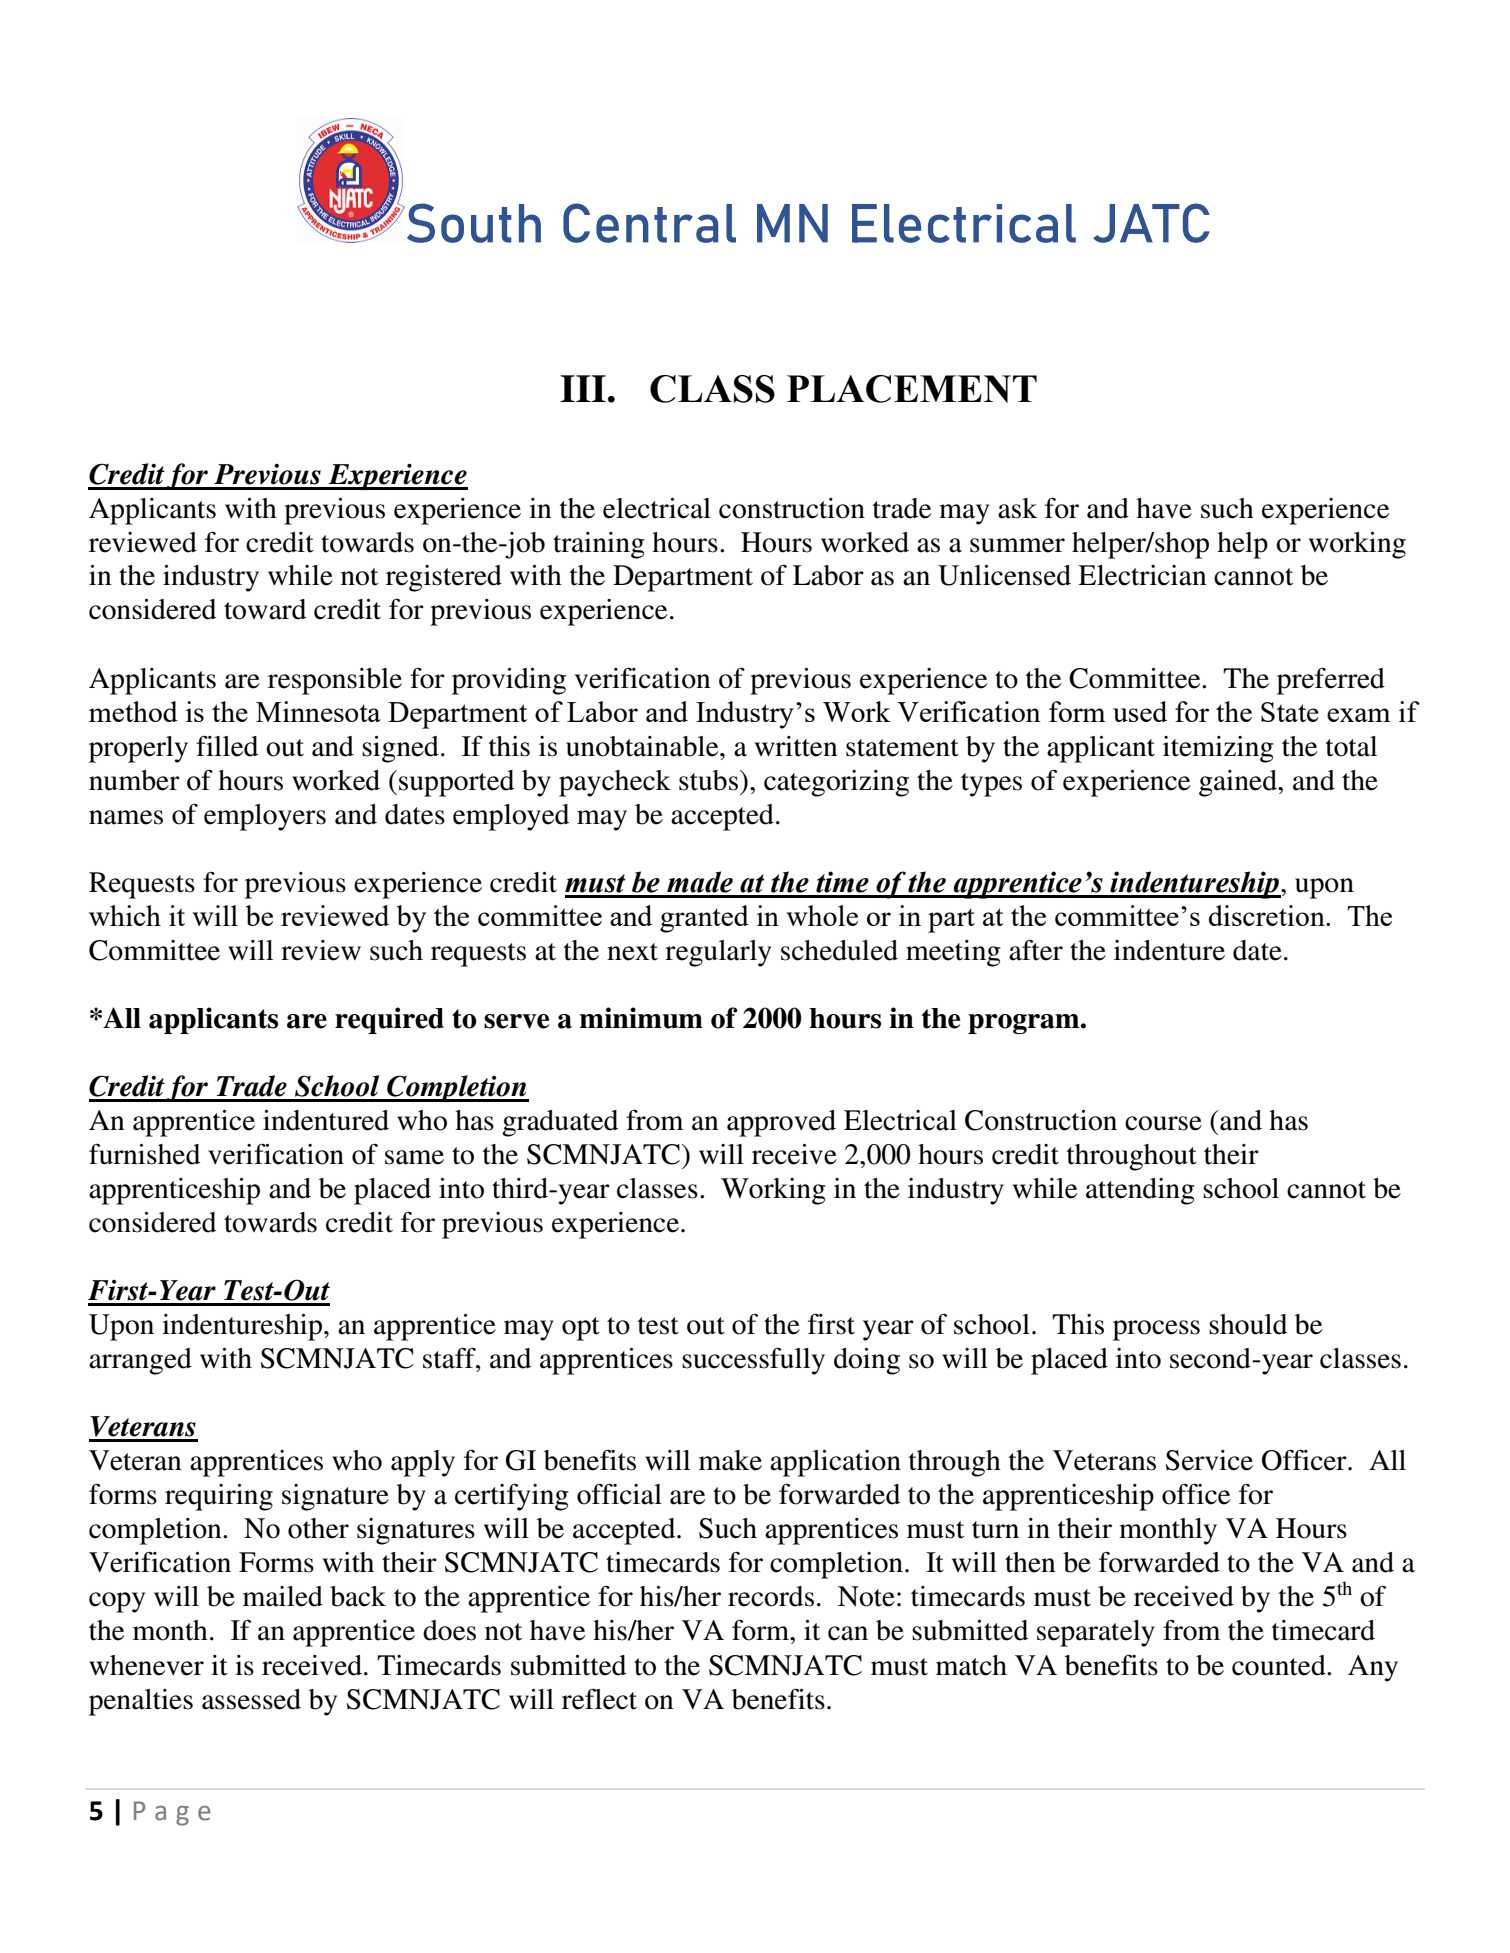  I want to click on written, so click(796, 746).
